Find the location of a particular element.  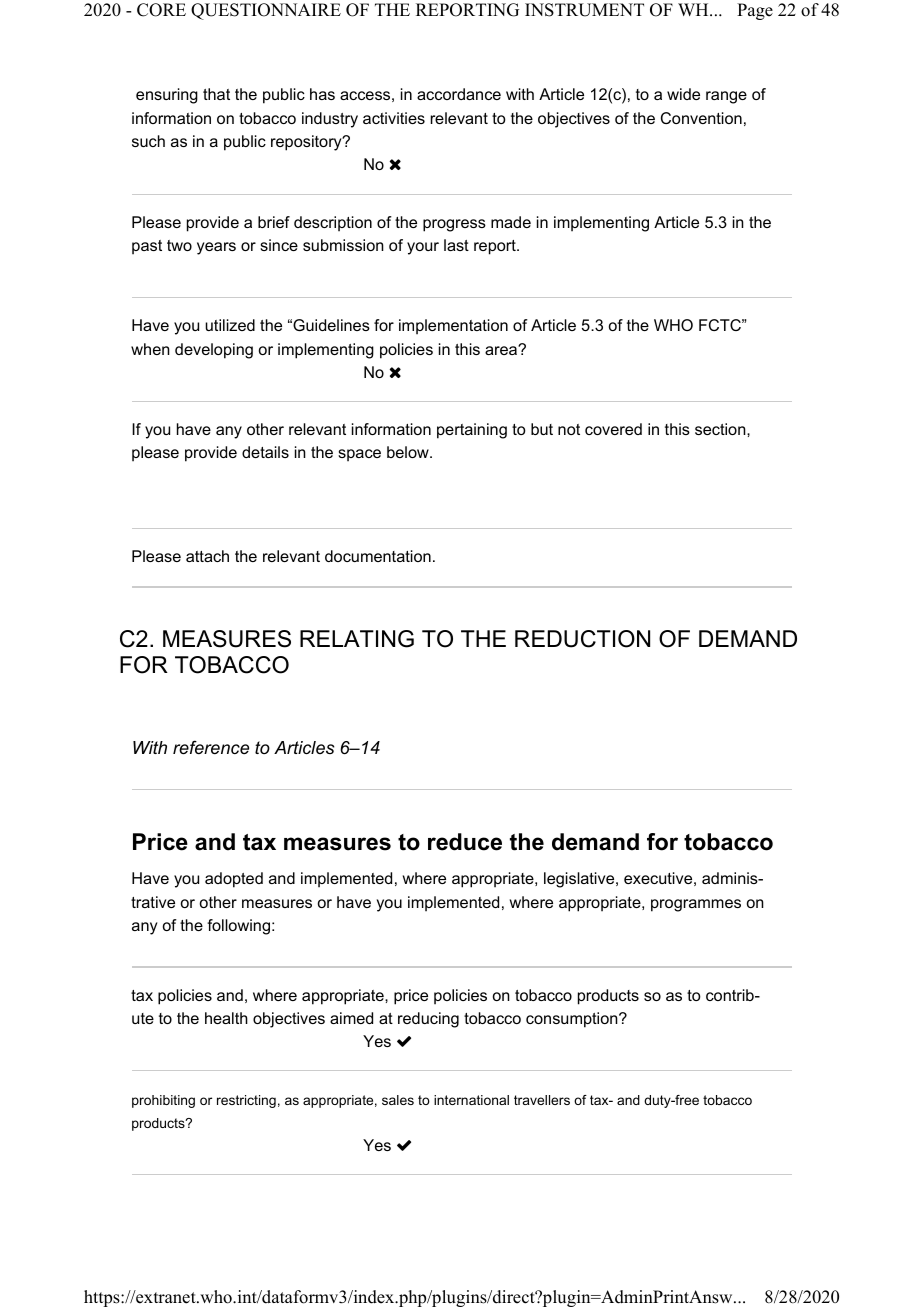

that is located at coordinates (216, 94).
